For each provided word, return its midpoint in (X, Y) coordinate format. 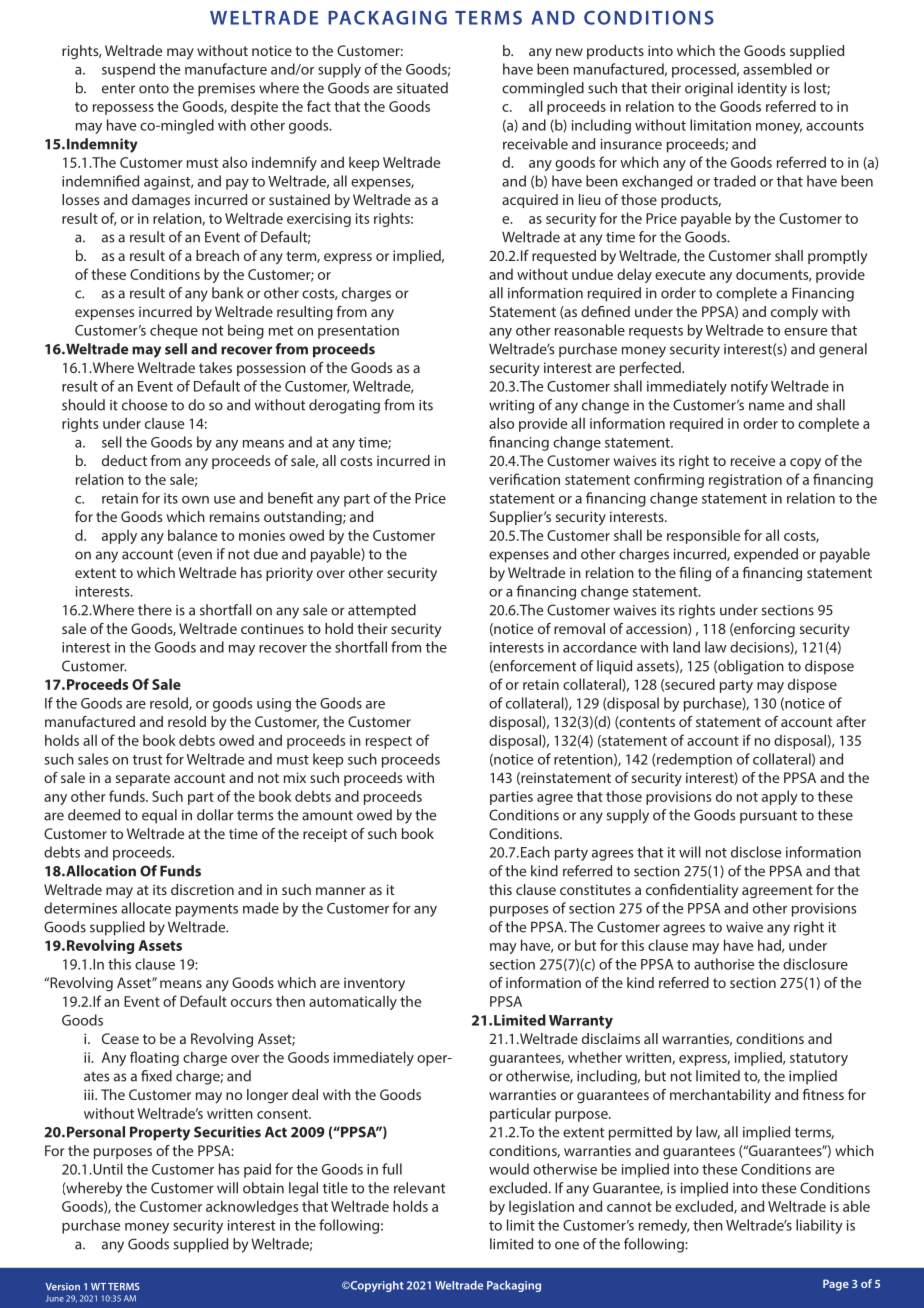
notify (749, 387)
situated (422, 88)
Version (63, 1287)
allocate (146, 908)
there (155, 610)
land (686, 647)
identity (762, 89)
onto (154, 89)
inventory (374, 984)
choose (144, 405)
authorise (724, 964)
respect (389, 742)
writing (511, 407)
